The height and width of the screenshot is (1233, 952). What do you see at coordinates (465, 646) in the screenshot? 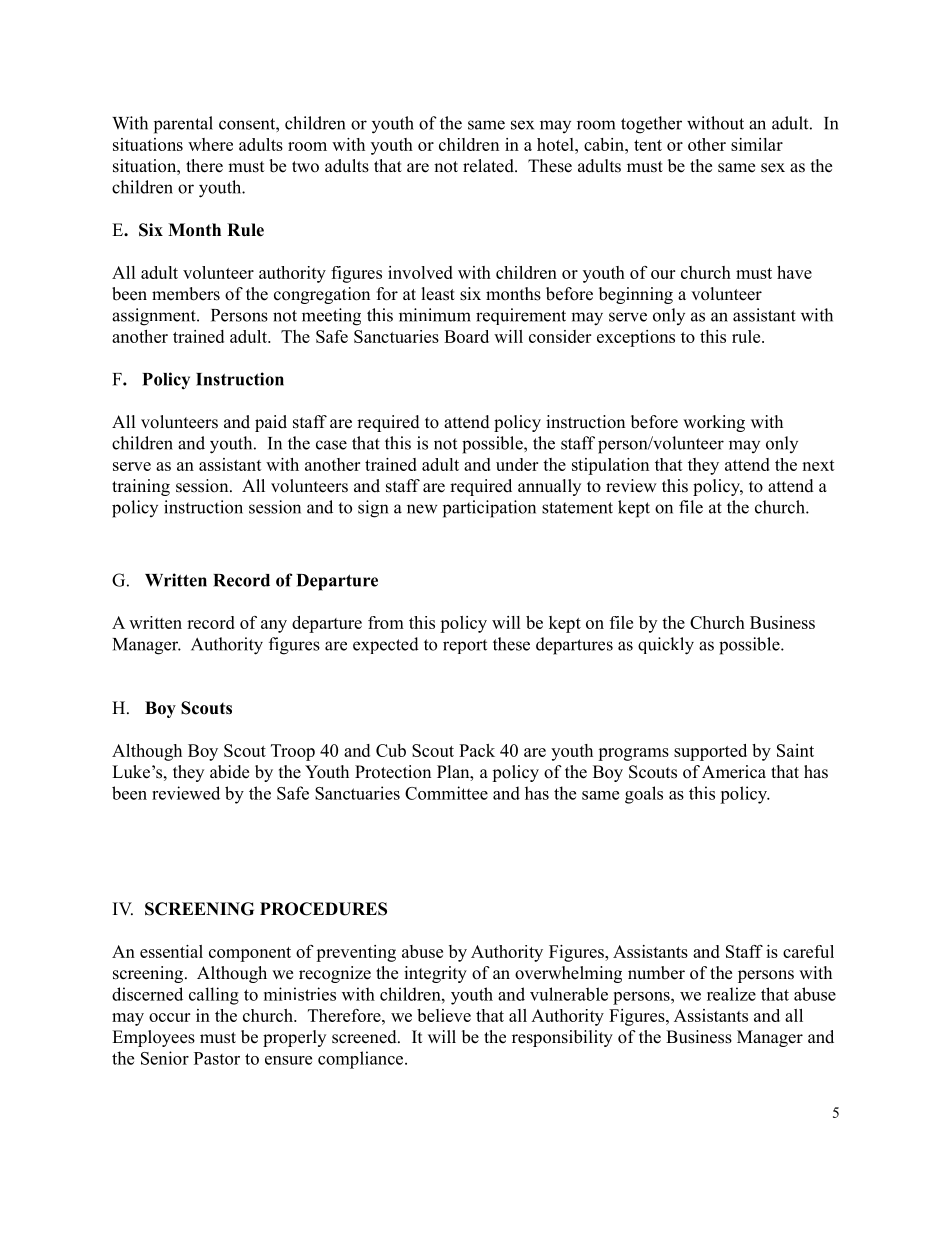
I see `report` at bounding box center [465, 646].
